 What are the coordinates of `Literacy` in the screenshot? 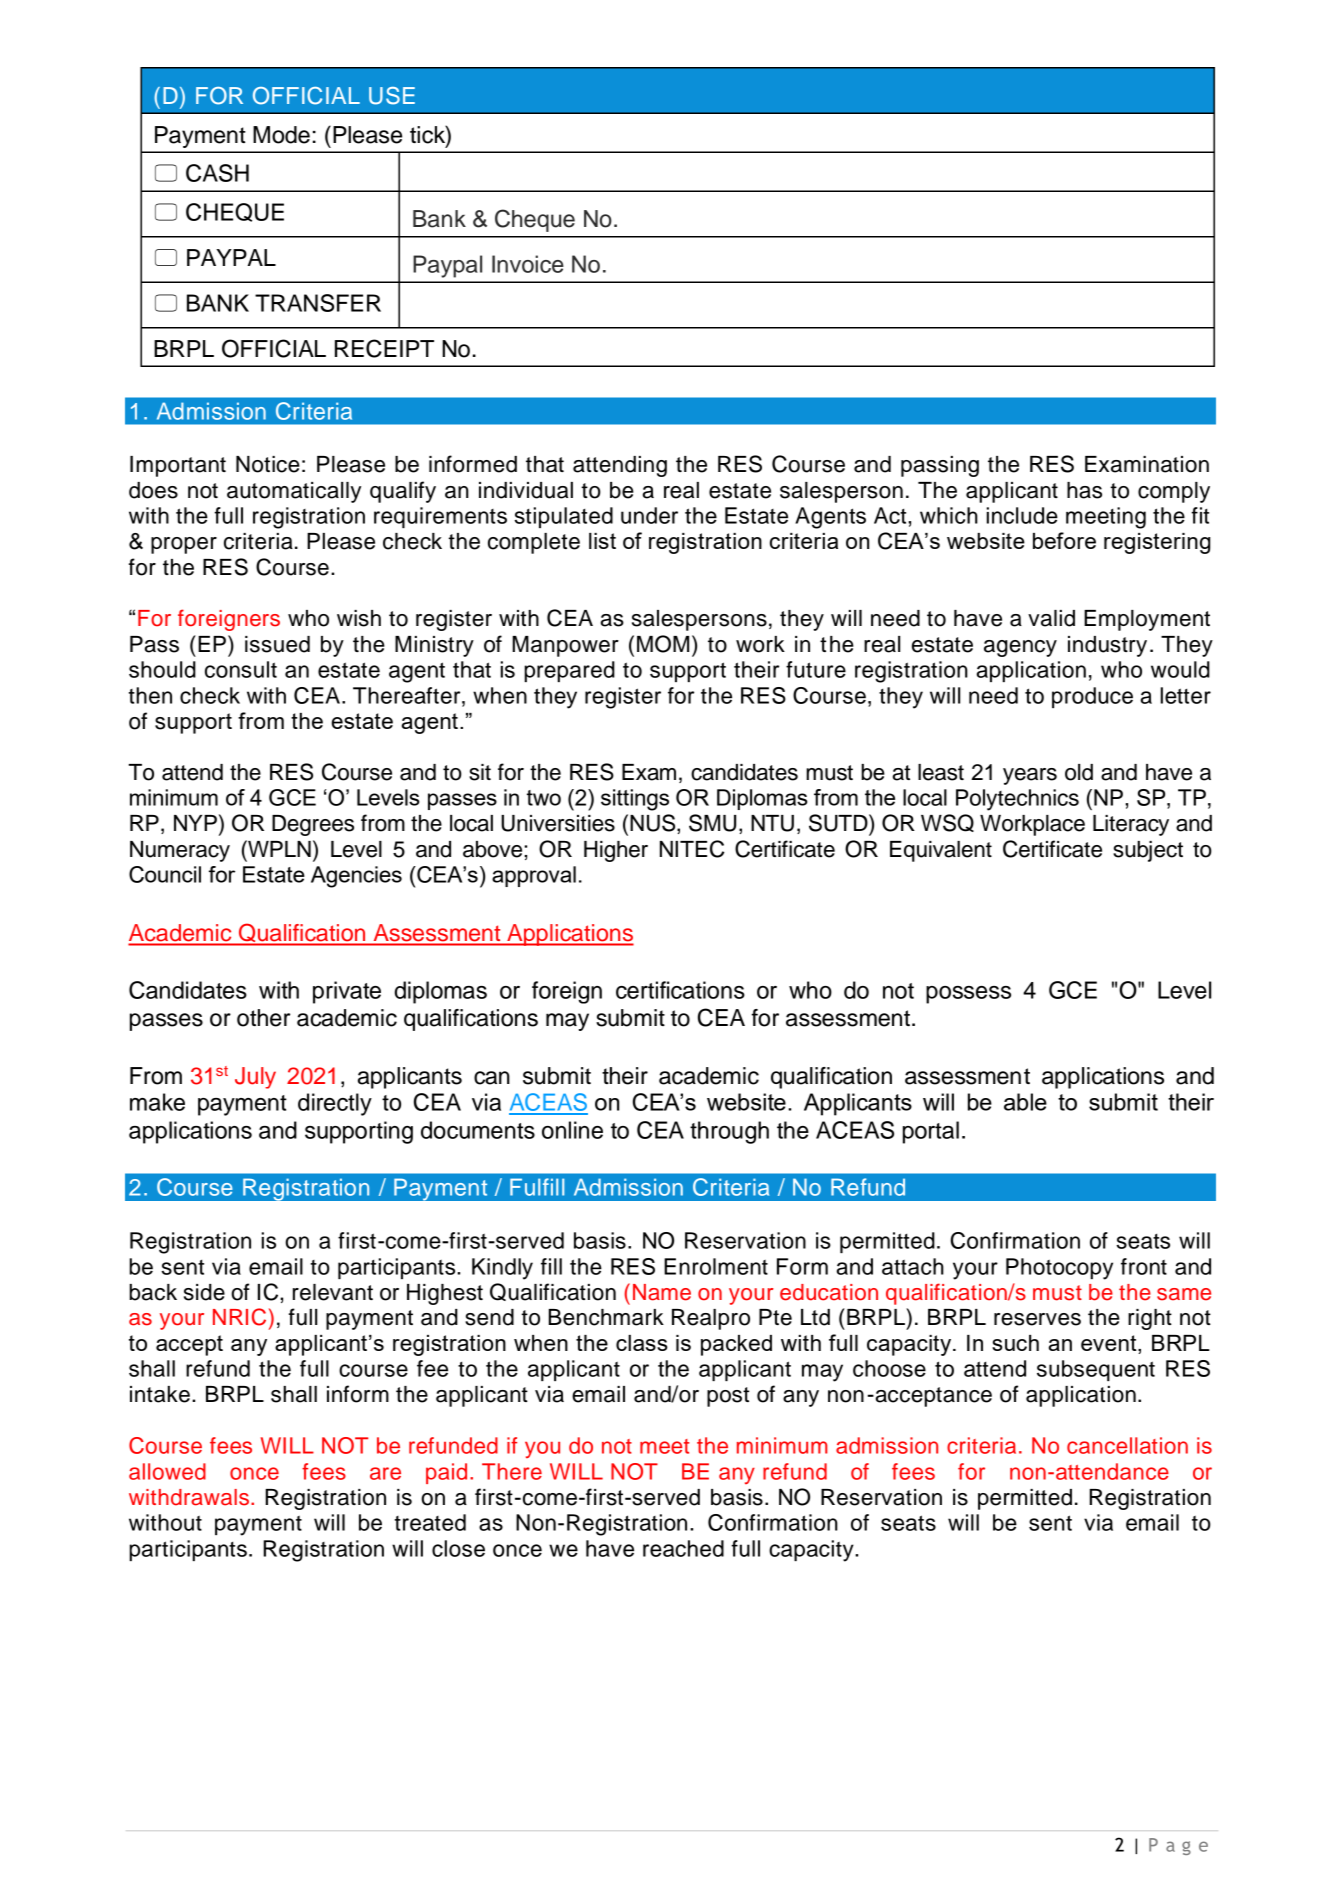 It's located at (1131, 825).
